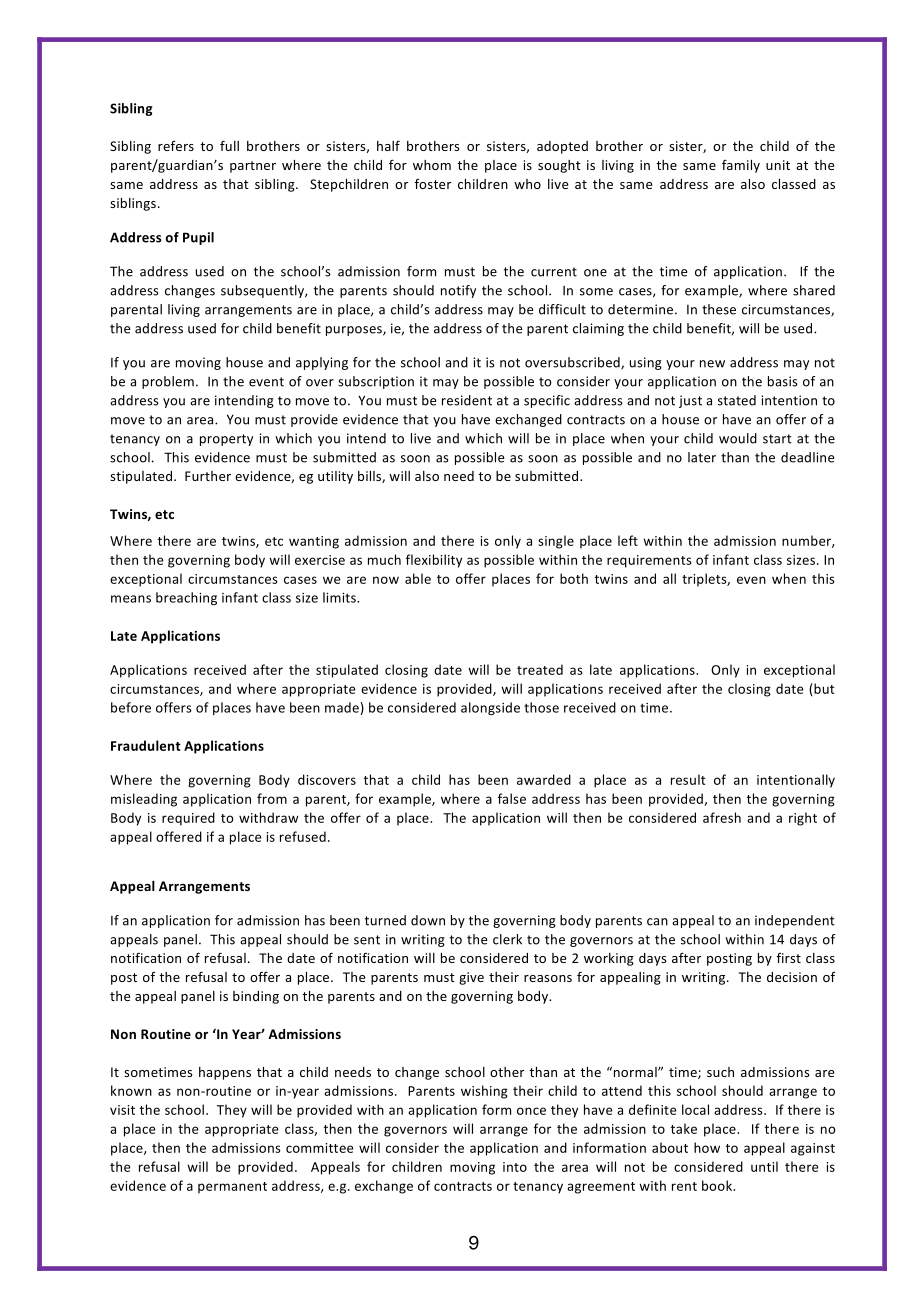 This screenshot has width=924, height=1308. What do you see at coordinates (741, 166) in the screenshot?
I see `family` at bounding box center [741, 166].
